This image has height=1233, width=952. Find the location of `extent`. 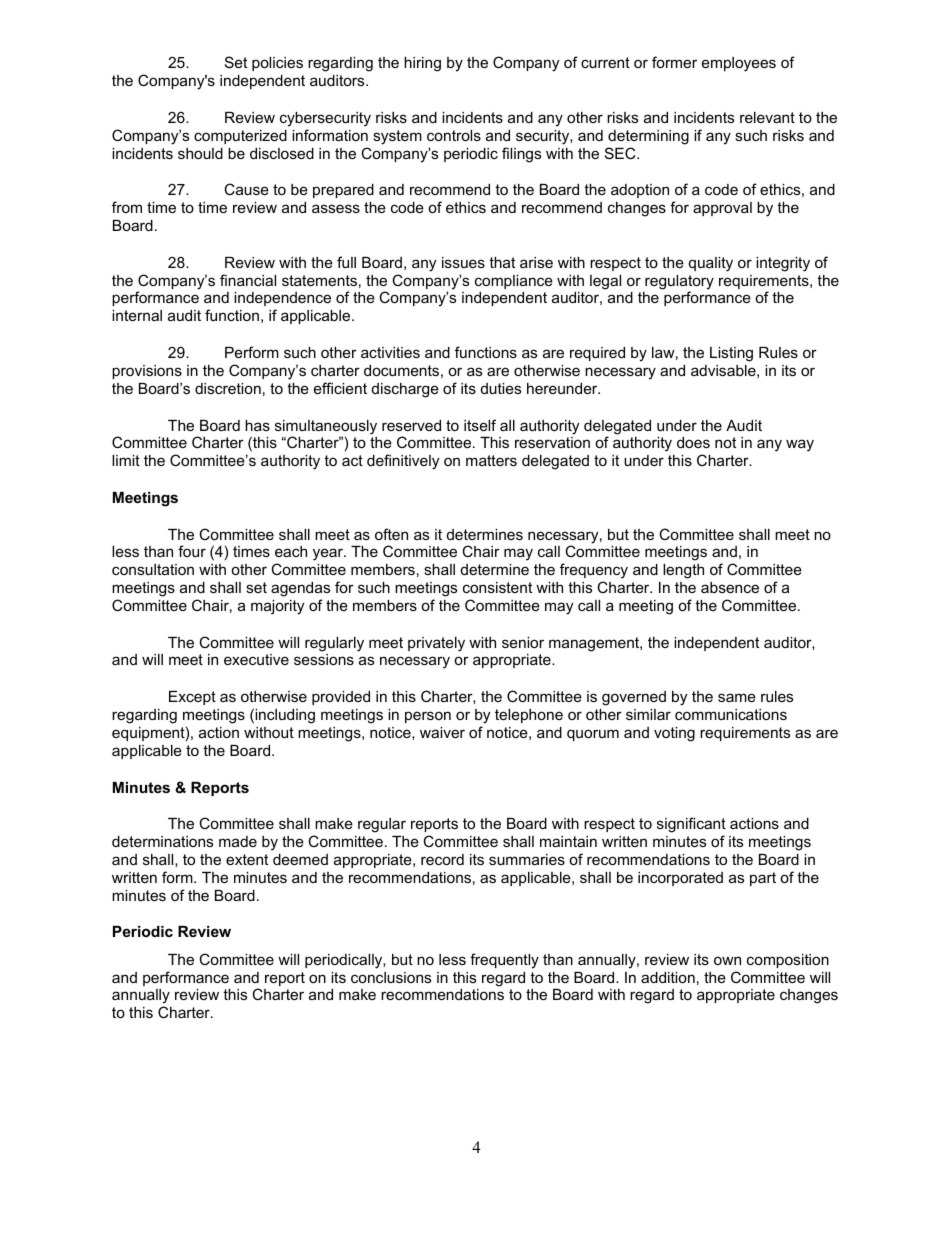

extent is located at coordinates (247, 859).
